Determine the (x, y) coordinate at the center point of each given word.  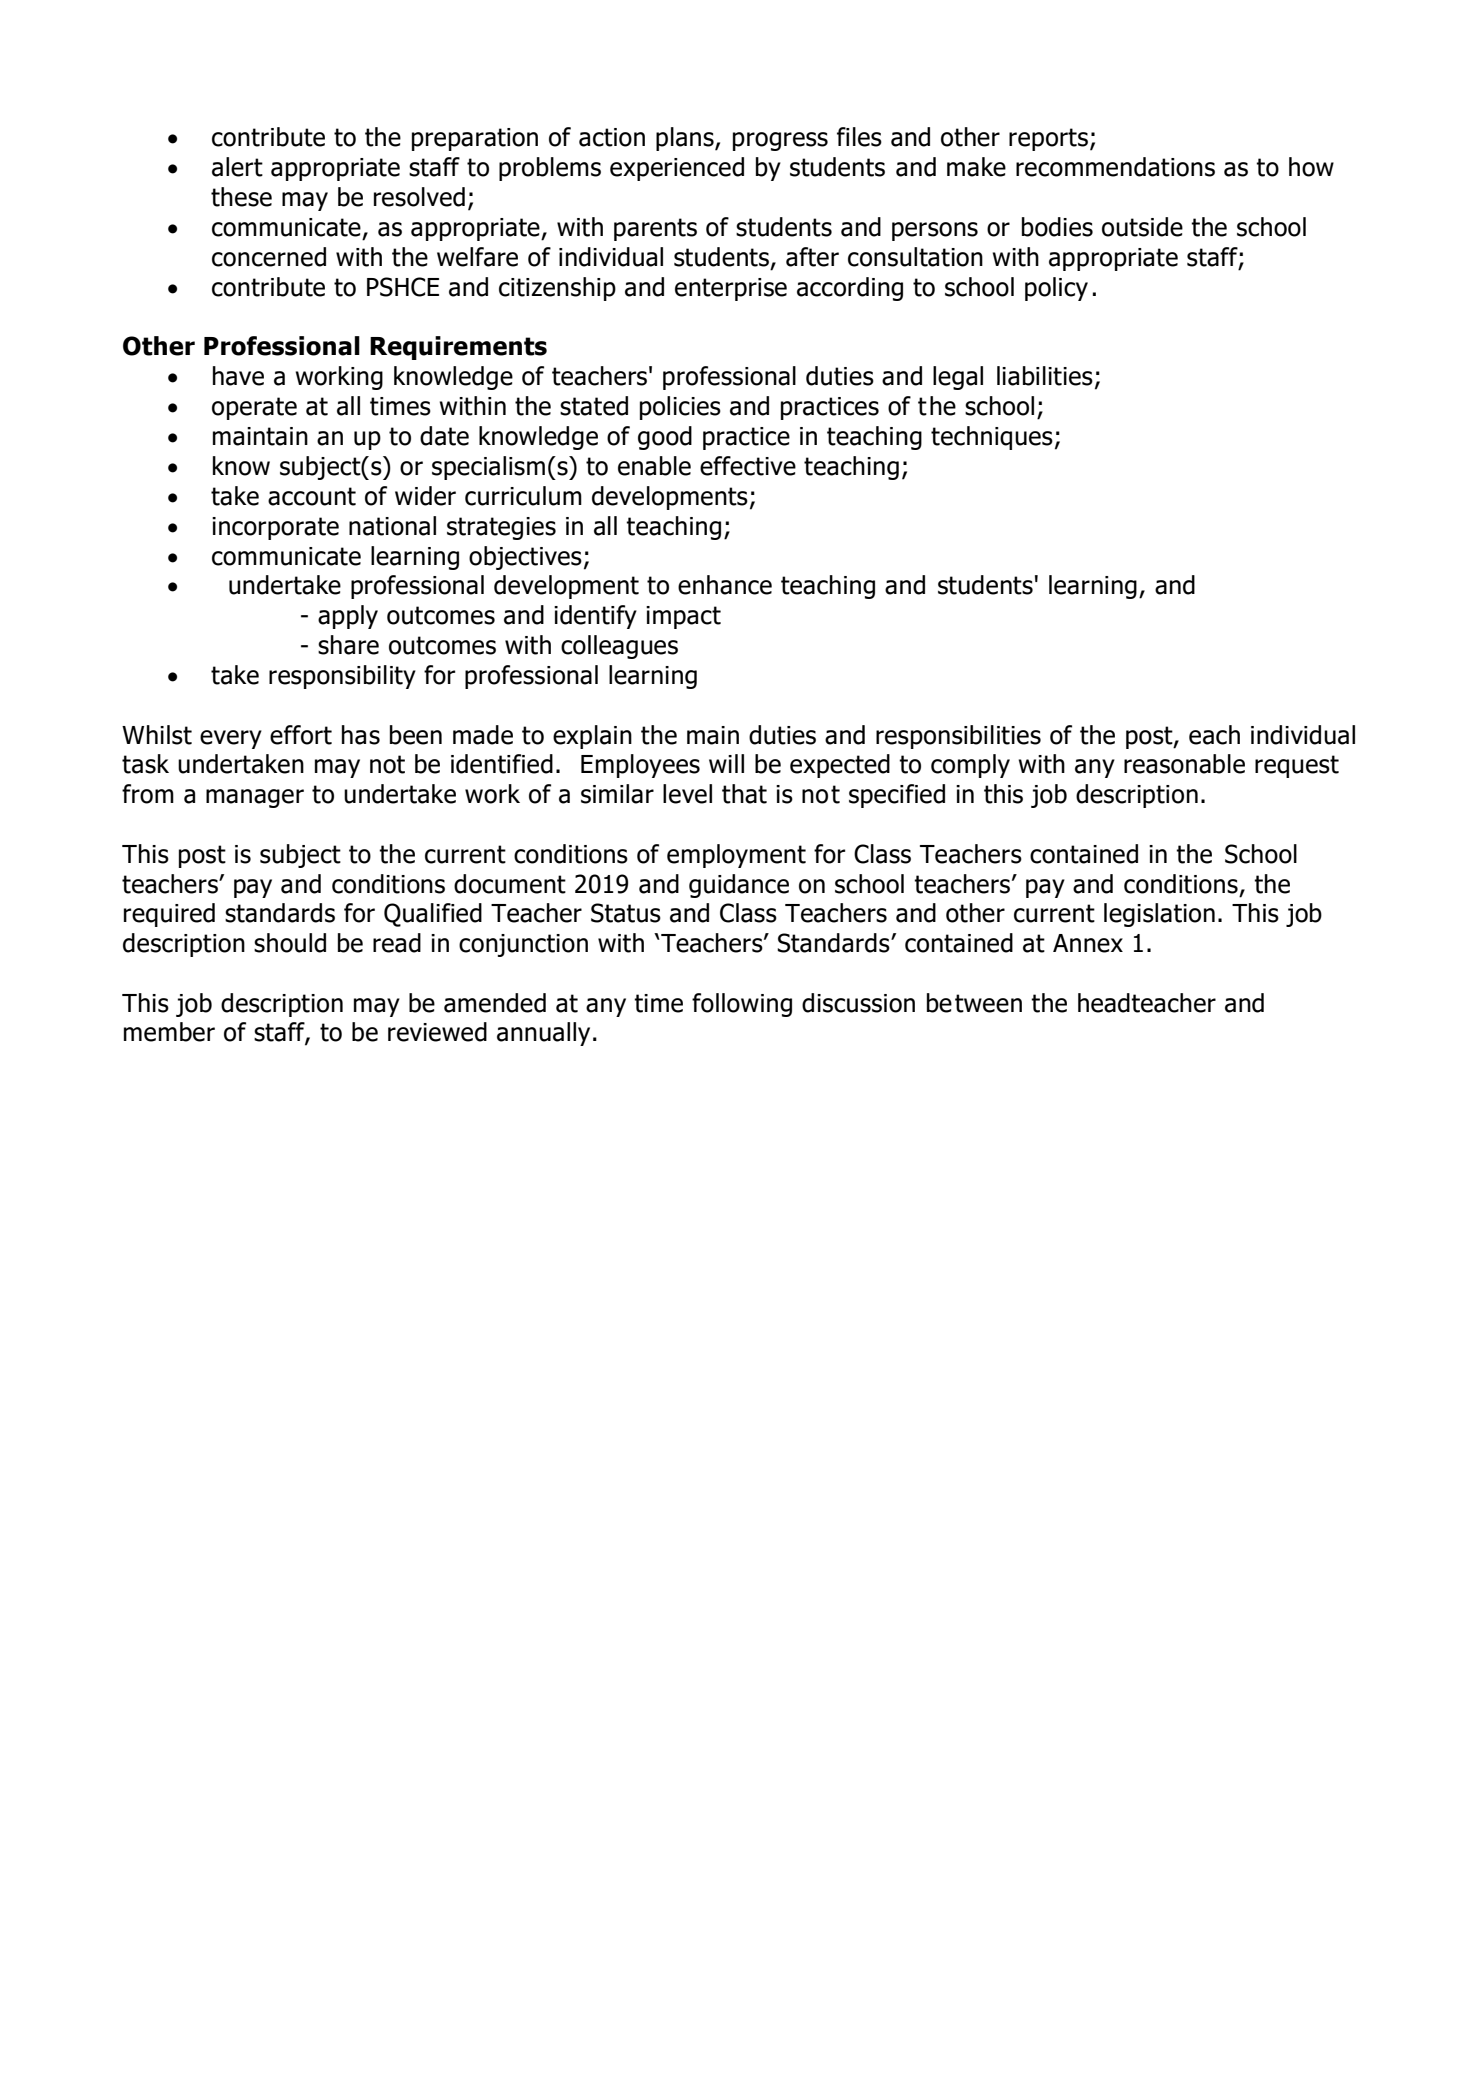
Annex (1088, 943)
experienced (677, 169)
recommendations (1115, 167)
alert (237, 167)
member (169, 1032)
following (742, 1005)
